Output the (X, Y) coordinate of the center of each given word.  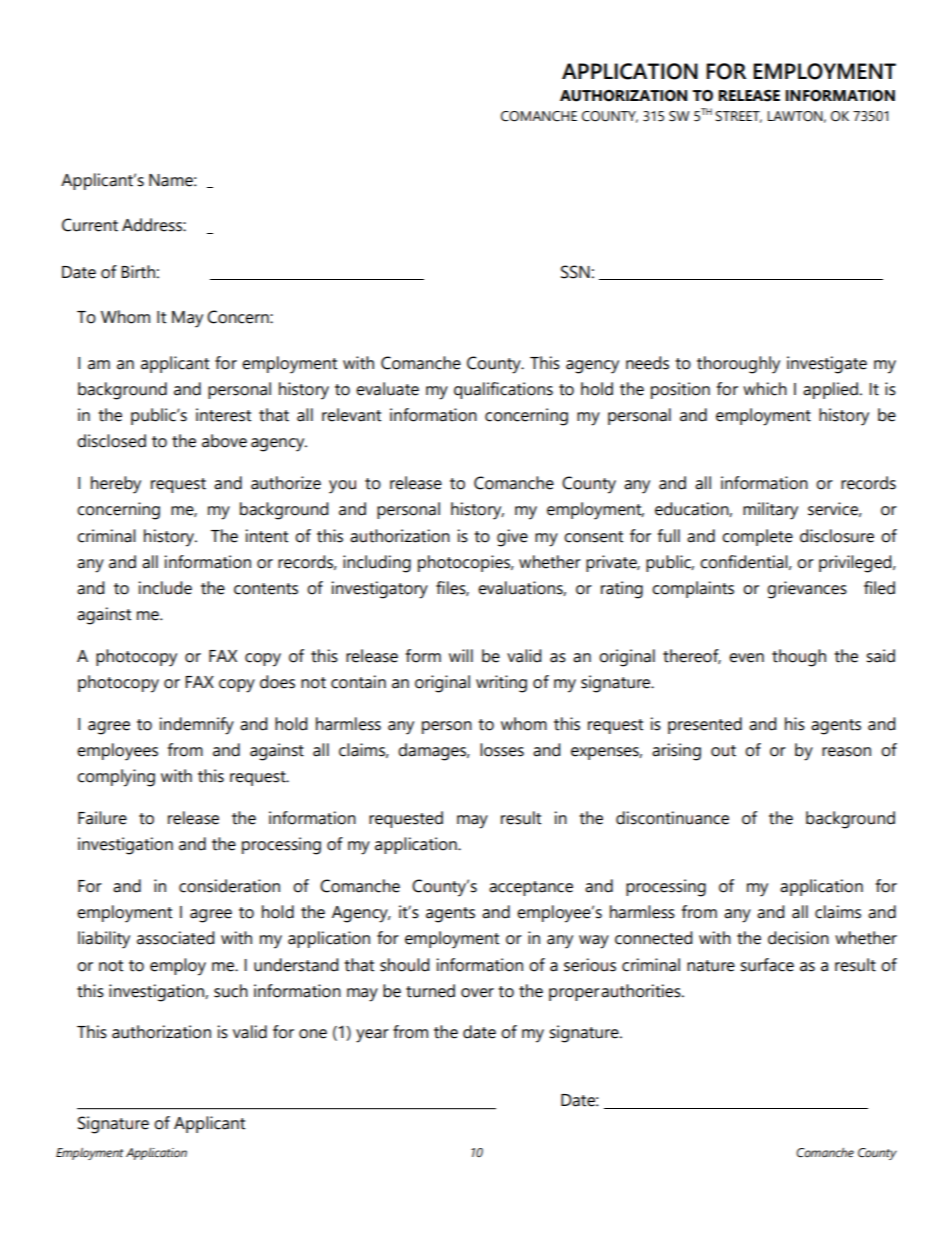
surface (767, 965)
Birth (138, 272)
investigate (827, 365)
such (231, 991)
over (477, 993)
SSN (575, 272)
